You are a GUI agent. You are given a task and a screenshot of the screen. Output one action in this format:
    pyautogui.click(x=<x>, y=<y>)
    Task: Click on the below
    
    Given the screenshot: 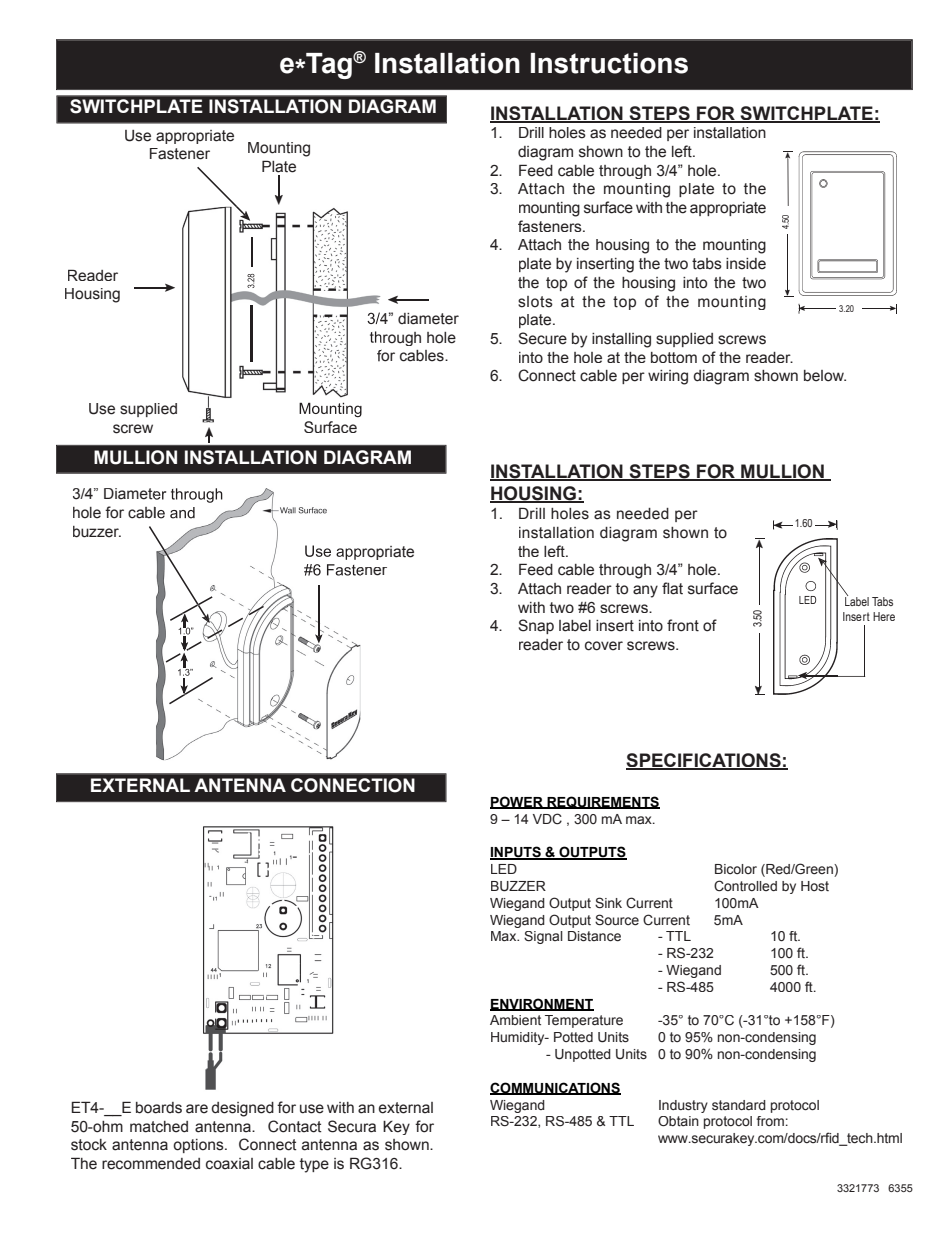 What is the action you would take?
    pyautogui.click(x=825, y=376)
